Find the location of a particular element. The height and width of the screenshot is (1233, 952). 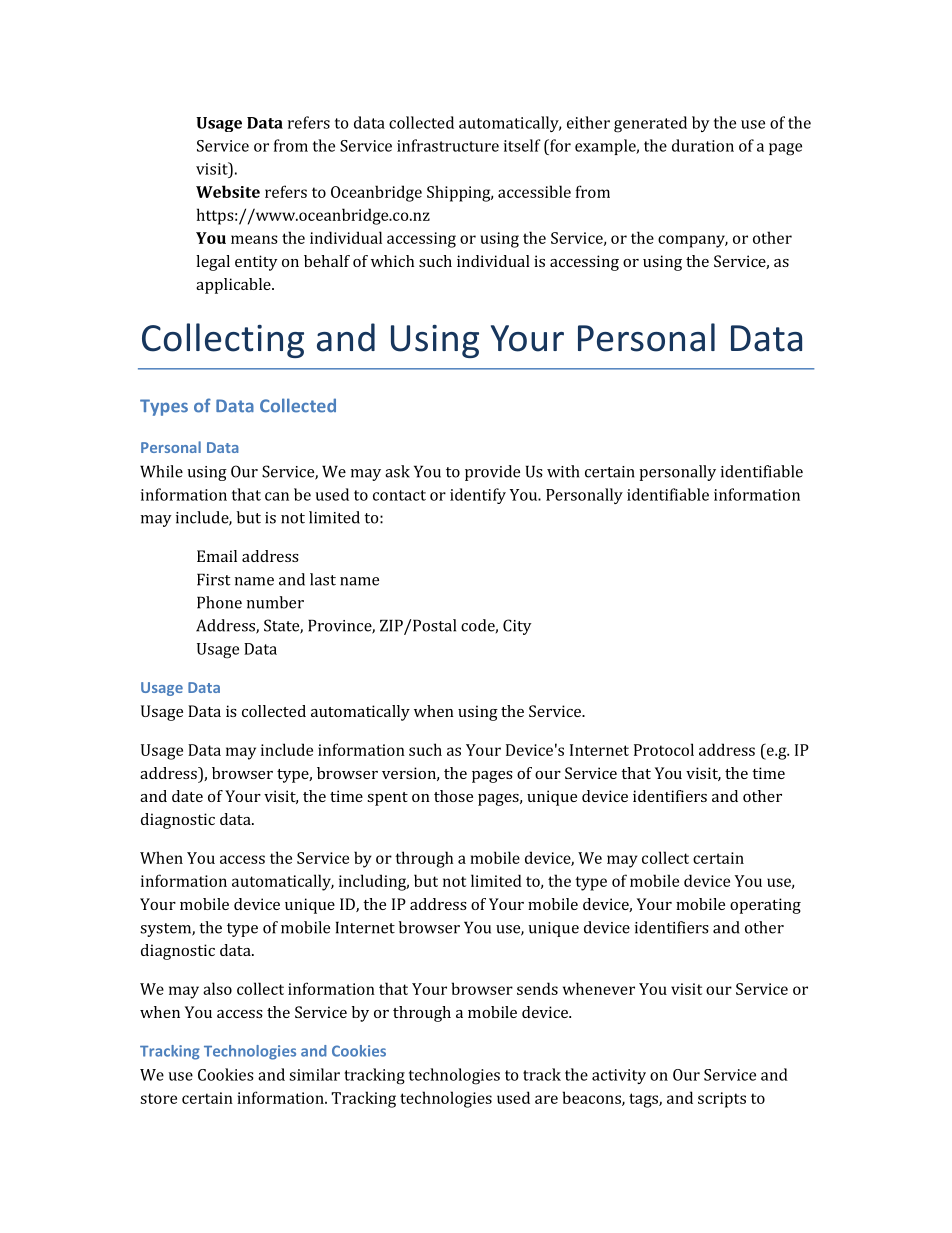

Website is located at coordinates (228, 191).
